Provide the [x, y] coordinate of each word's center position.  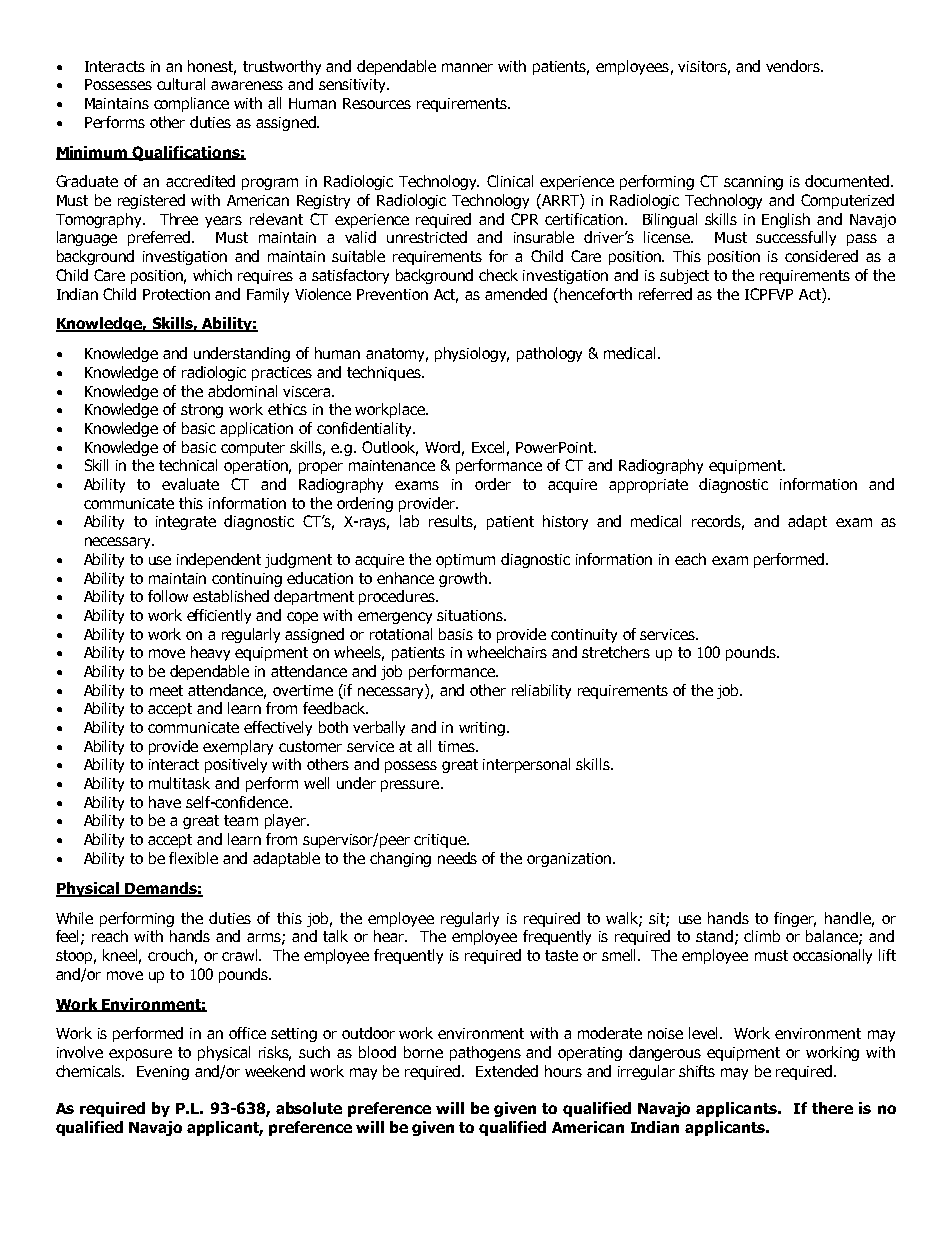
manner [467, 67]
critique [441, 841]
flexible [193, 858]
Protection [176, 294]
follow [168, 596]
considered [821, 256]
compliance [191, 104]
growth [464, 579]
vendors [794, 66]
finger [795, 919]
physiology [472, 354]
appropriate [648, 486]
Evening [163, 1073]
